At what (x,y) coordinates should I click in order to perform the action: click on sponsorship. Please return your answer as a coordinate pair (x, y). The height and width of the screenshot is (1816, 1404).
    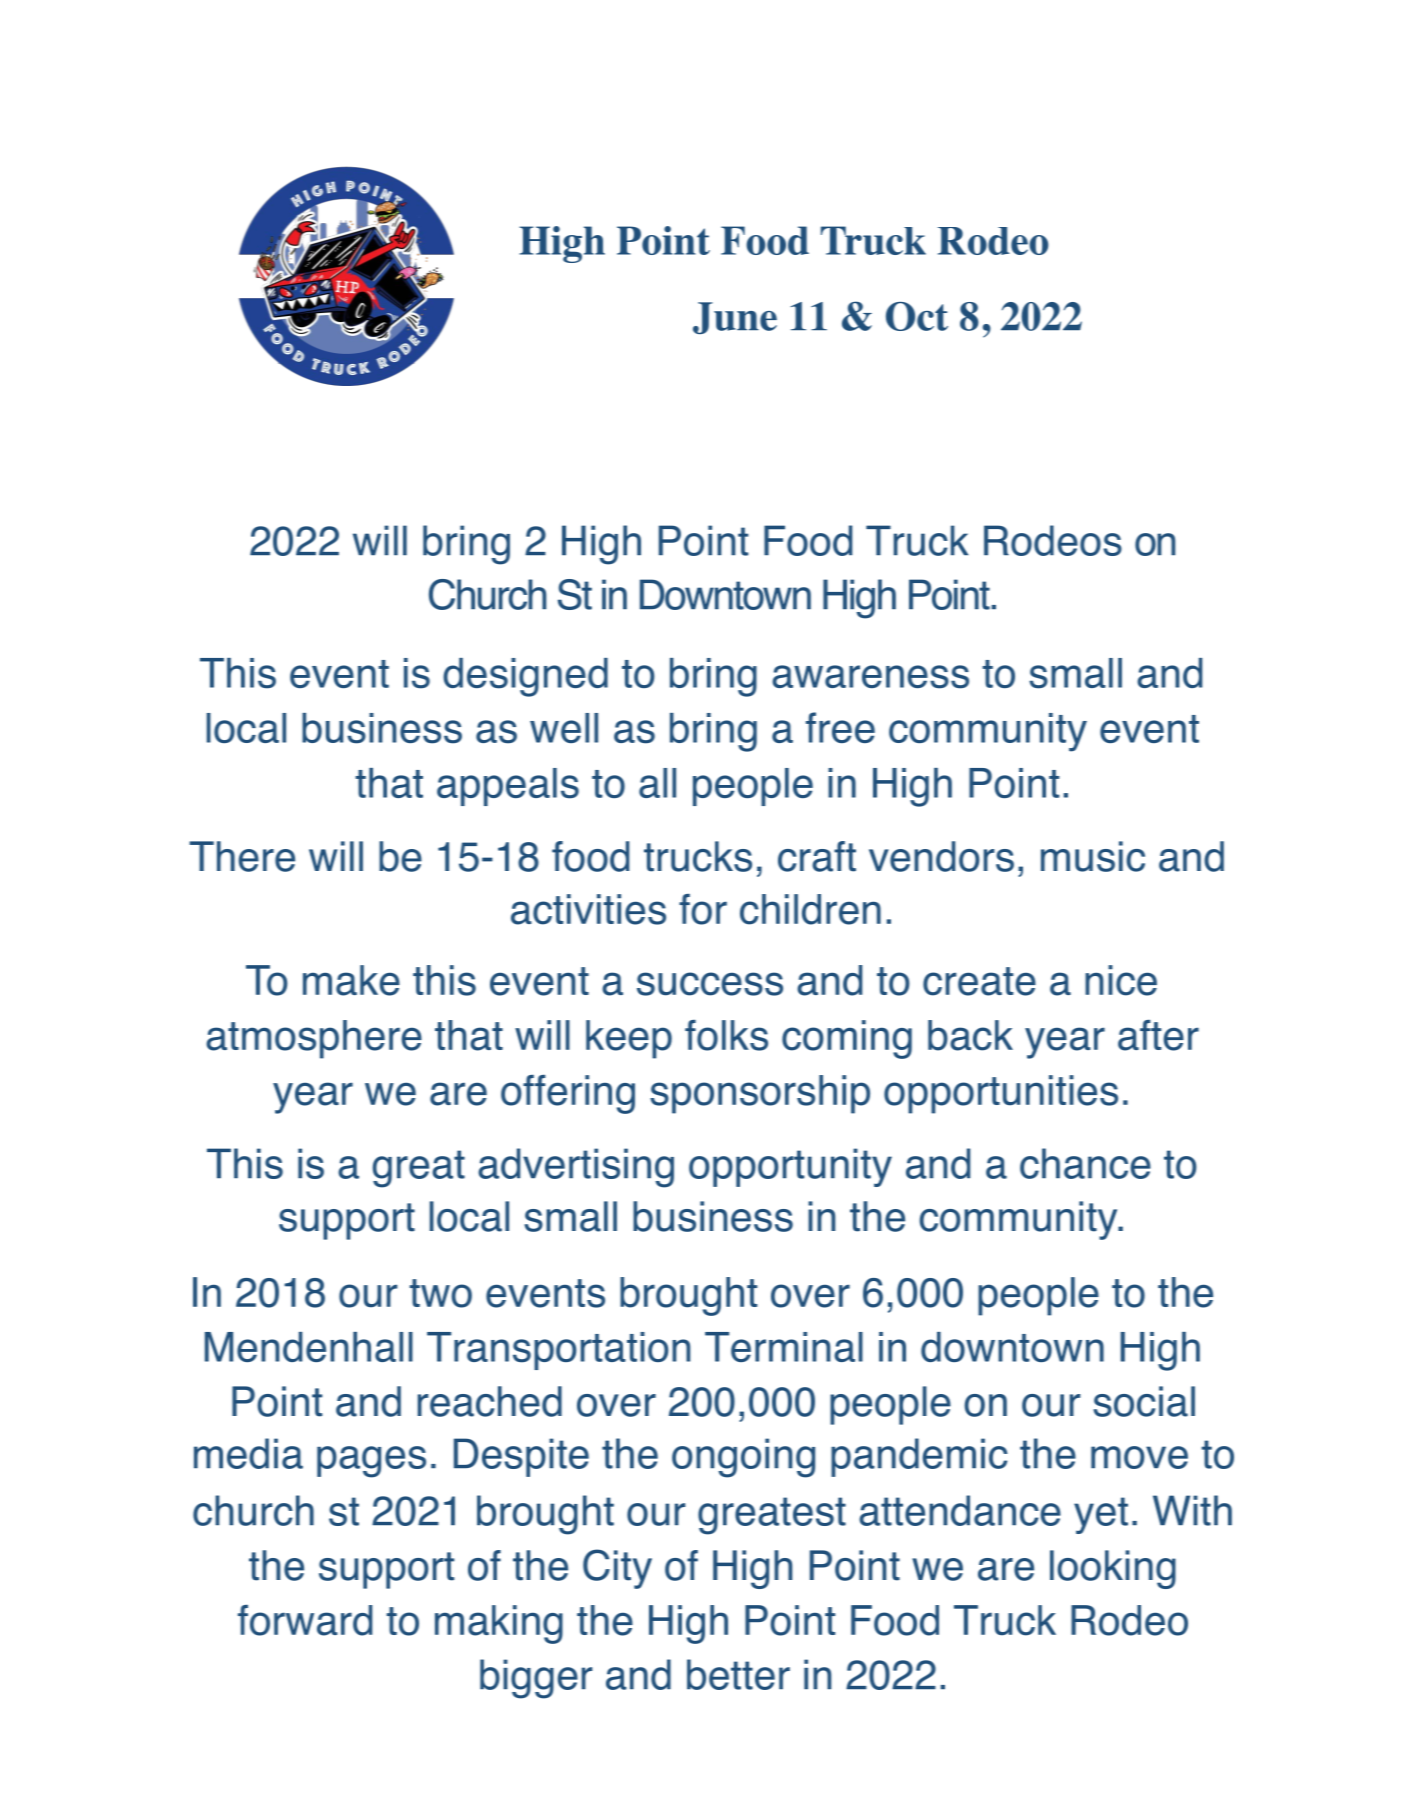
    Looking at the image, I should click on (760, 1094).
